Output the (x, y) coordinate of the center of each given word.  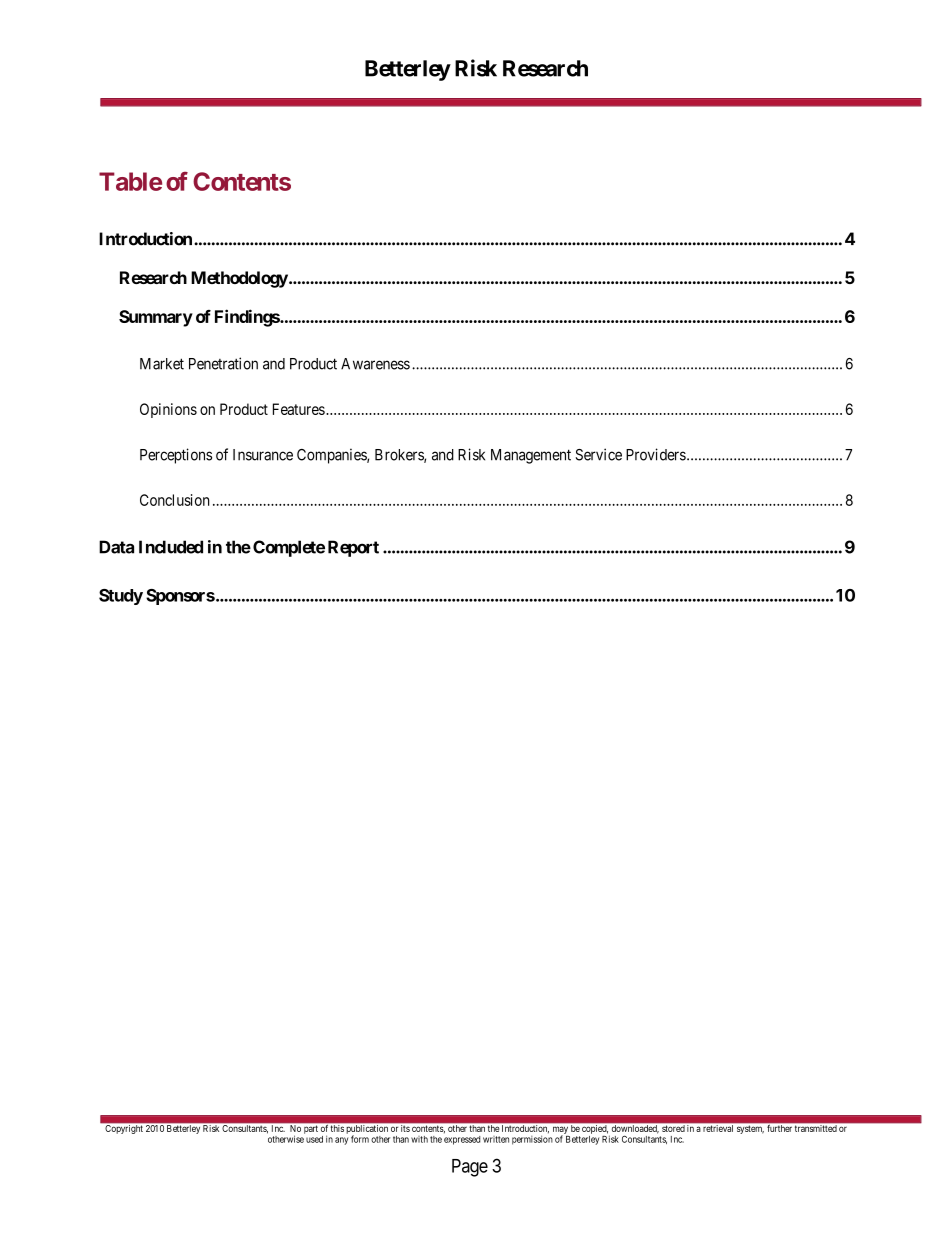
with (419, 1139)
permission (532, 1140)
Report (353, 548)
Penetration (223, 363)
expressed (462, 1140)
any (341, 1141)
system (750, 1130)
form (360, 1139)
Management (531, 456)
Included (171, 547)
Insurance (263, 455)
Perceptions (176, 456)
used (314, 1139)
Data (116, 547)
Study (121, 597)
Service (599, 454)
